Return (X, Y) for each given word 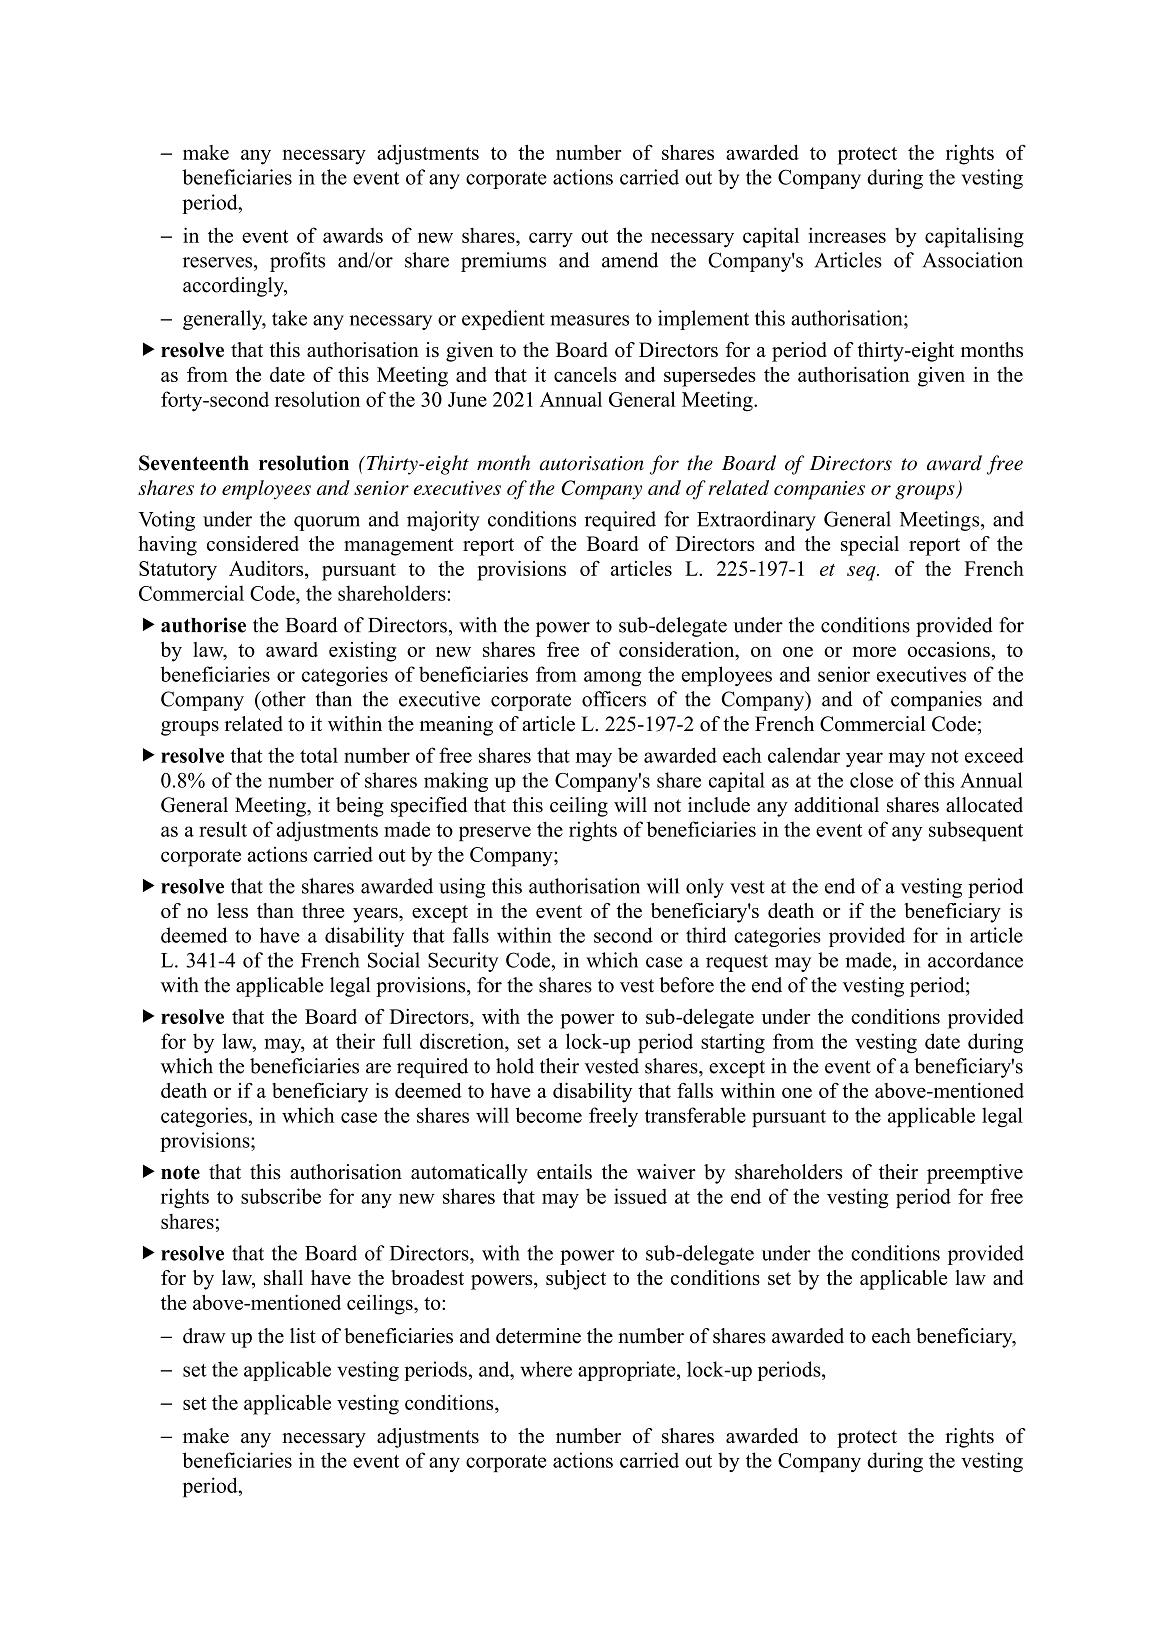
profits (297, 262)
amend (630, 260)
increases (847, 235)
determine (538, 1336)
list (303, 1336)
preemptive (975, 1174)
